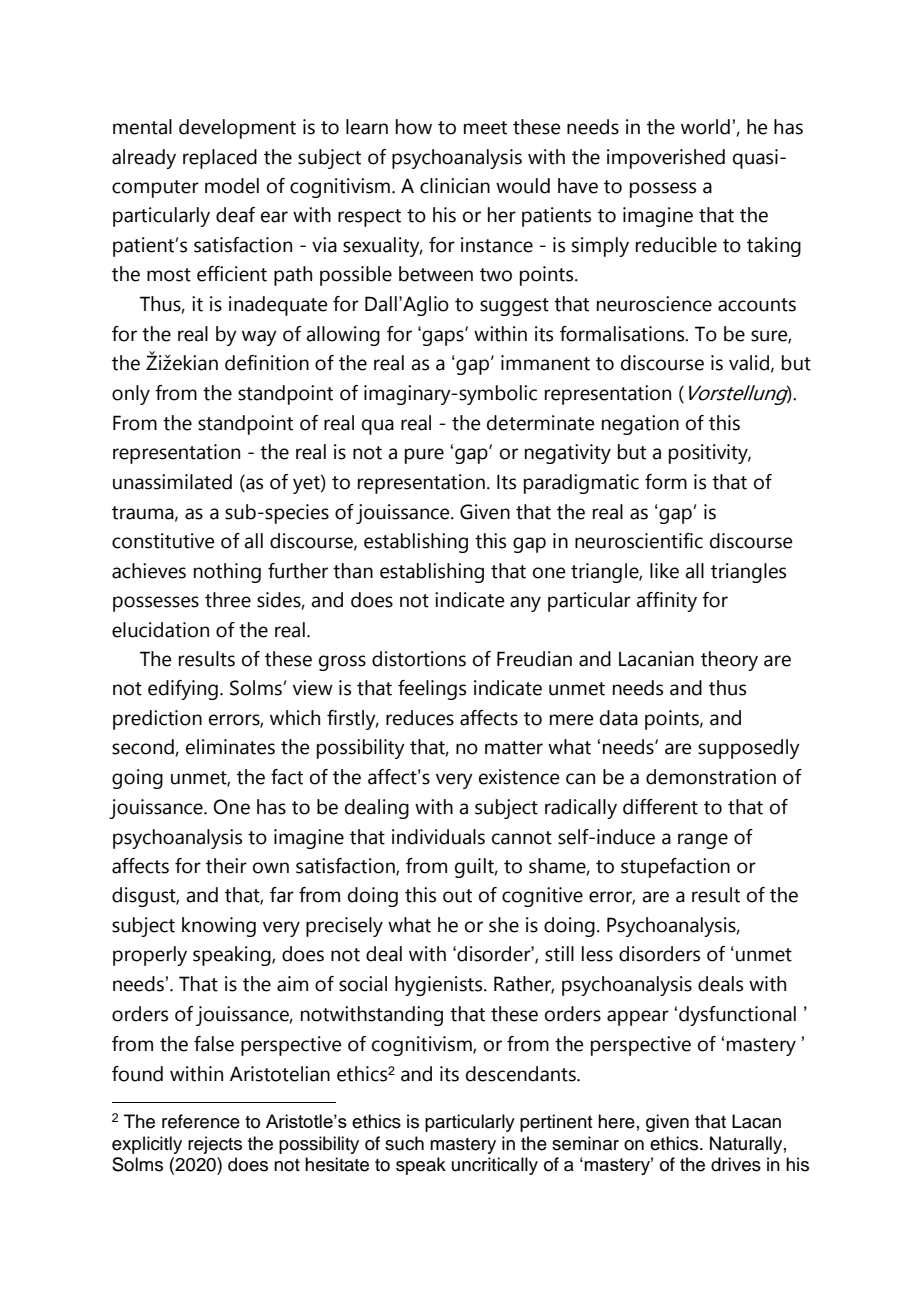 The width and height of the screenshot is (924, 1308). What do you see at coordinates (419, 659) in the screenshot?
I see `distortions` at bounding box center [419, 659].
